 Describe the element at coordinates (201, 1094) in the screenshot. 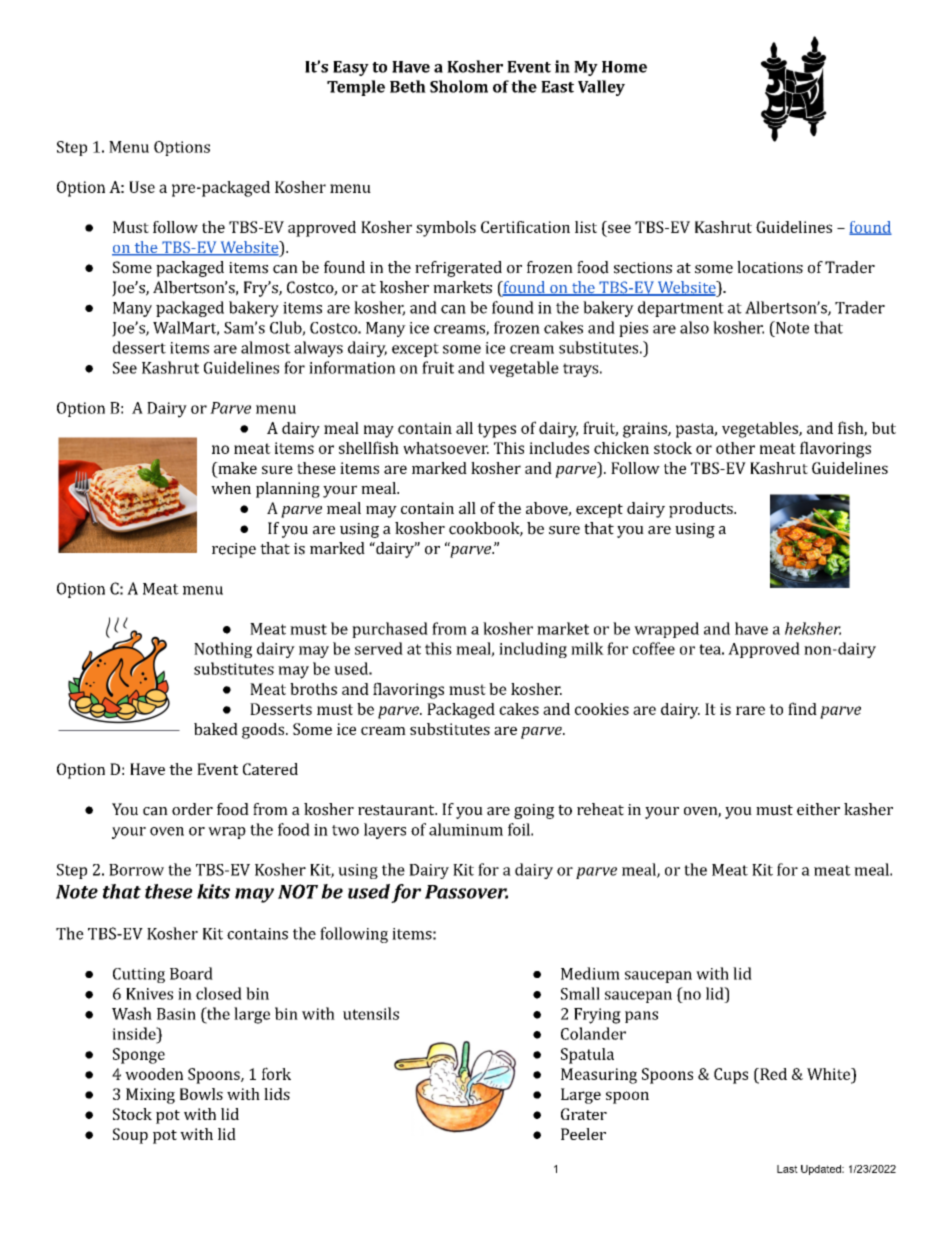

I see `Bowls` at that location.
